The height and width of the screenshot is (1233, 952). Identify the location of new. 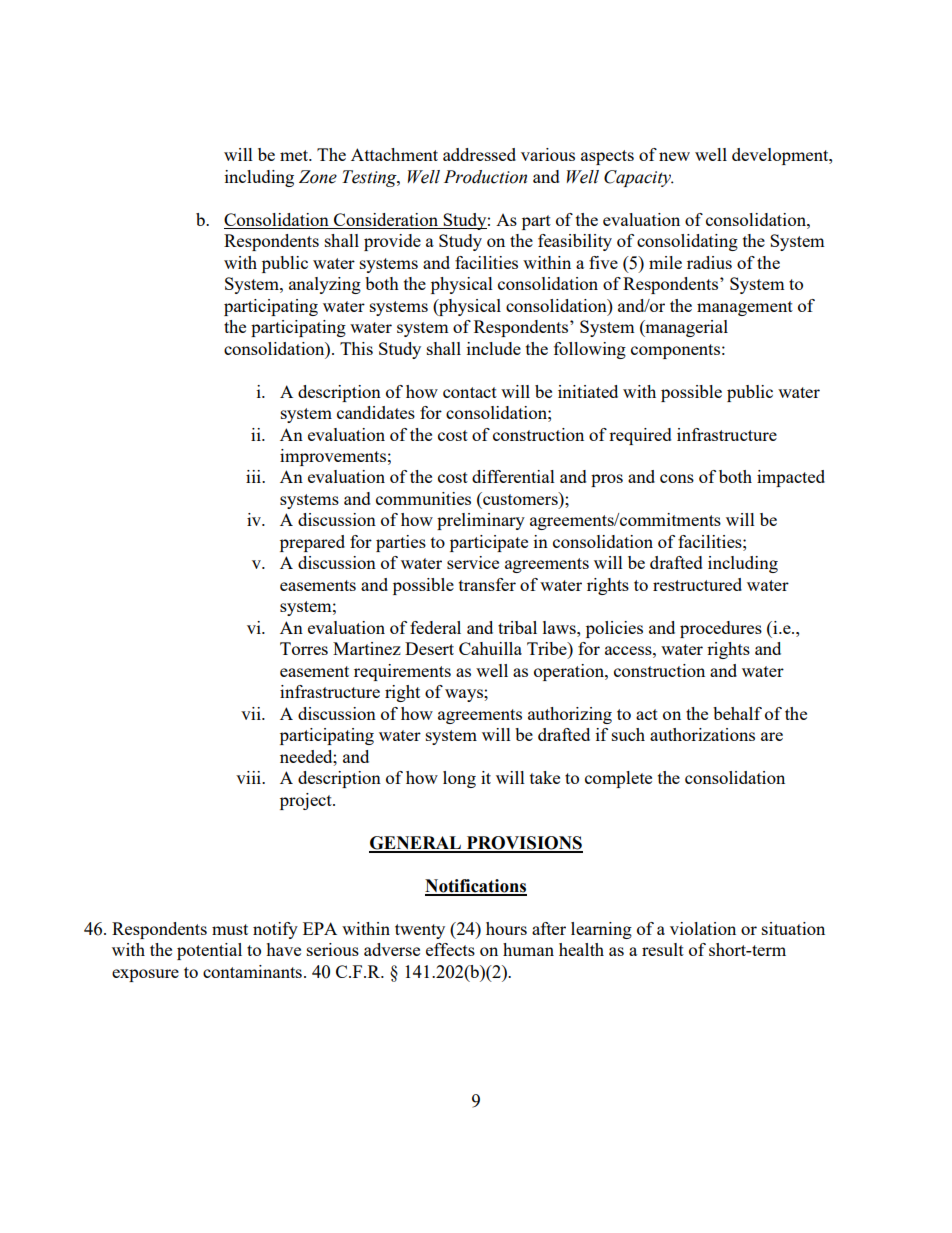
(674, 156).
